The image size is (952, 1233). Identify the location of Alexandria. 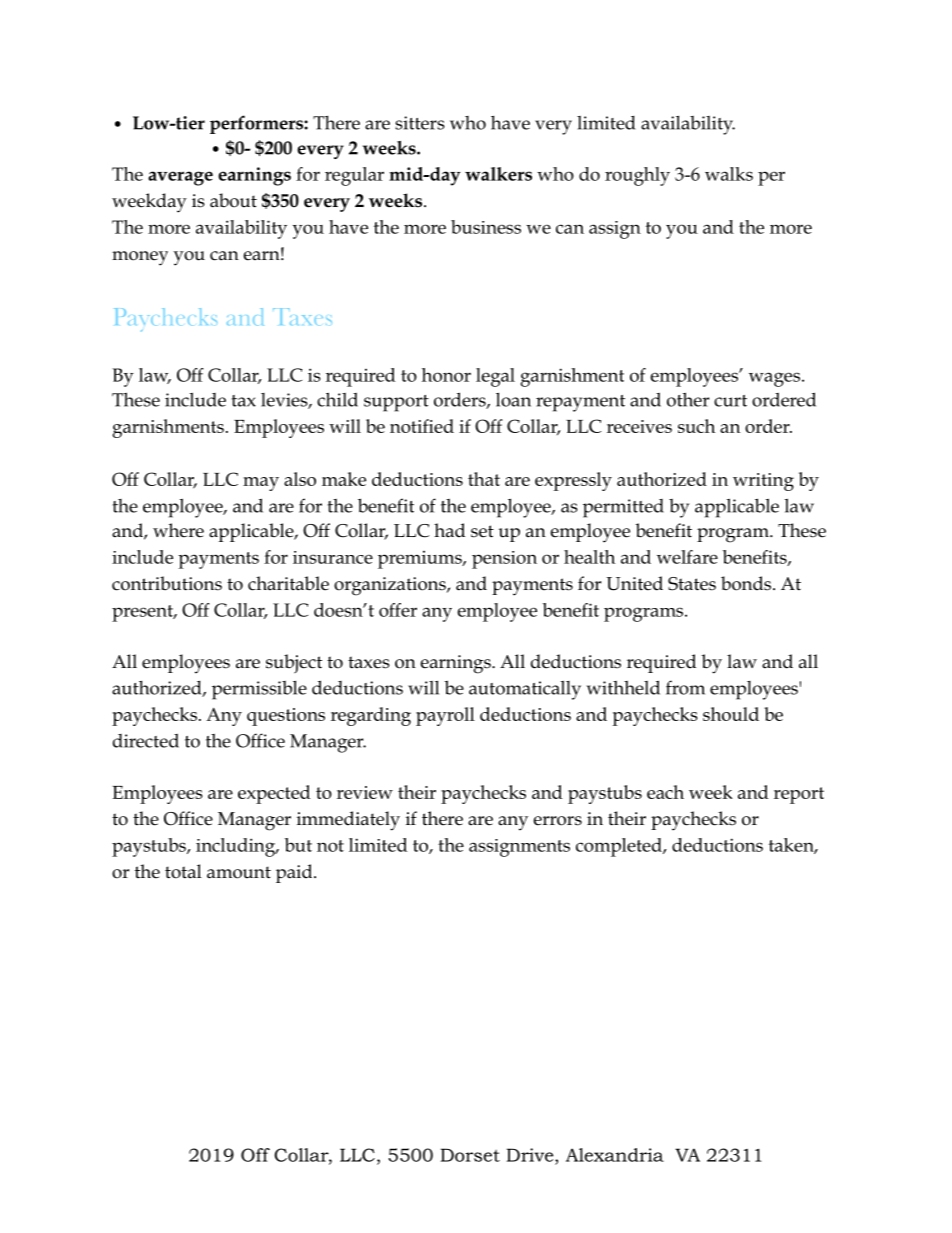
(615, 1155).
